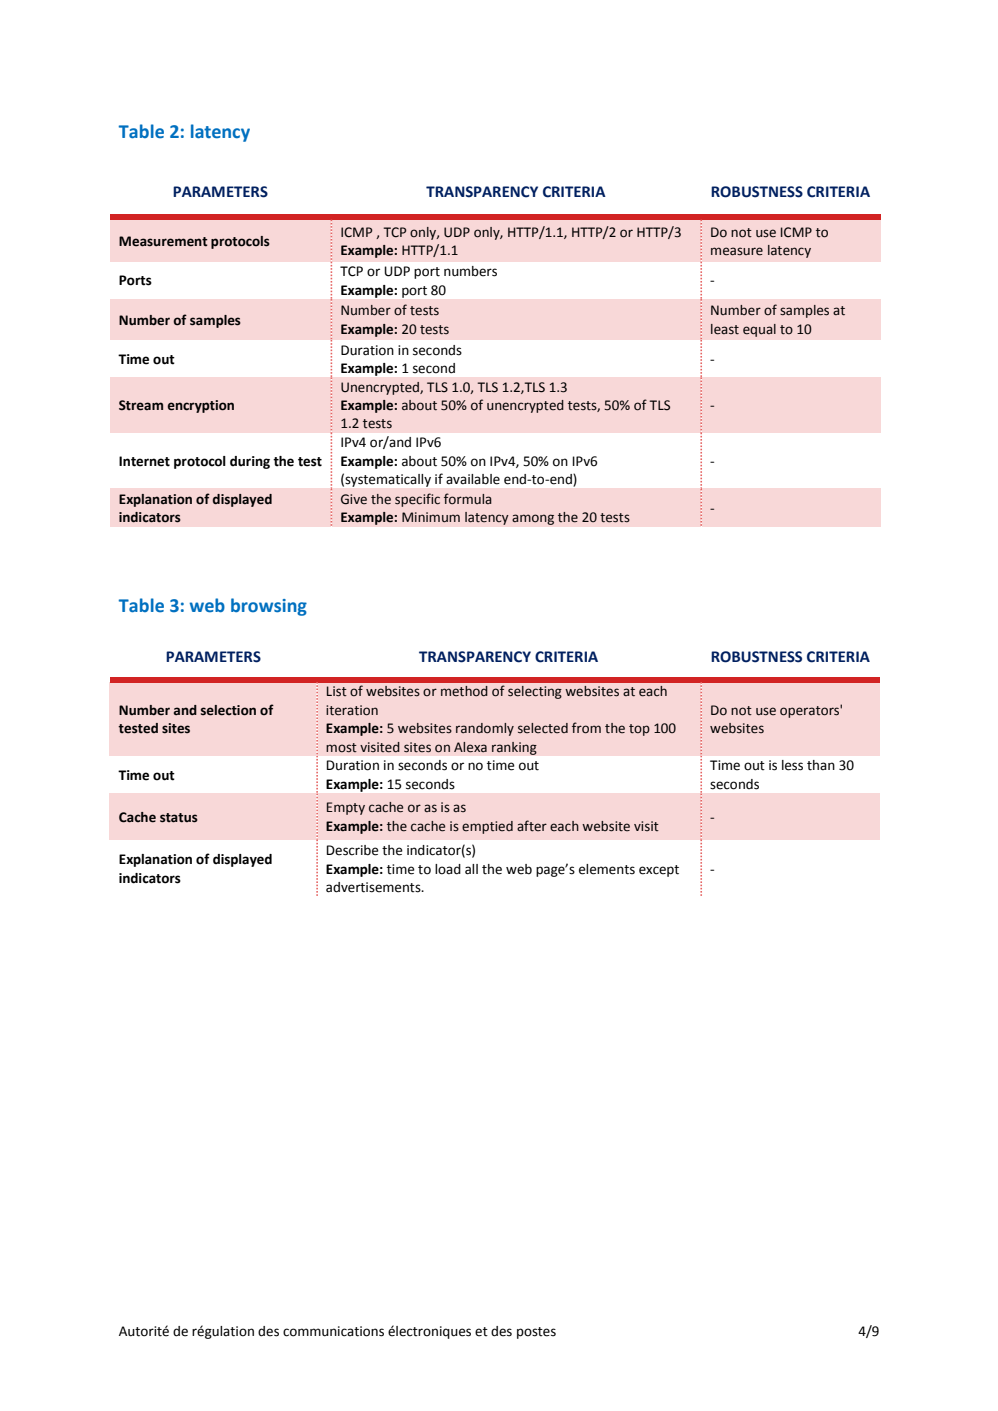  Describe the element at coordinates (374, 887) in the screenshot. I see `advertisements` at that location.
